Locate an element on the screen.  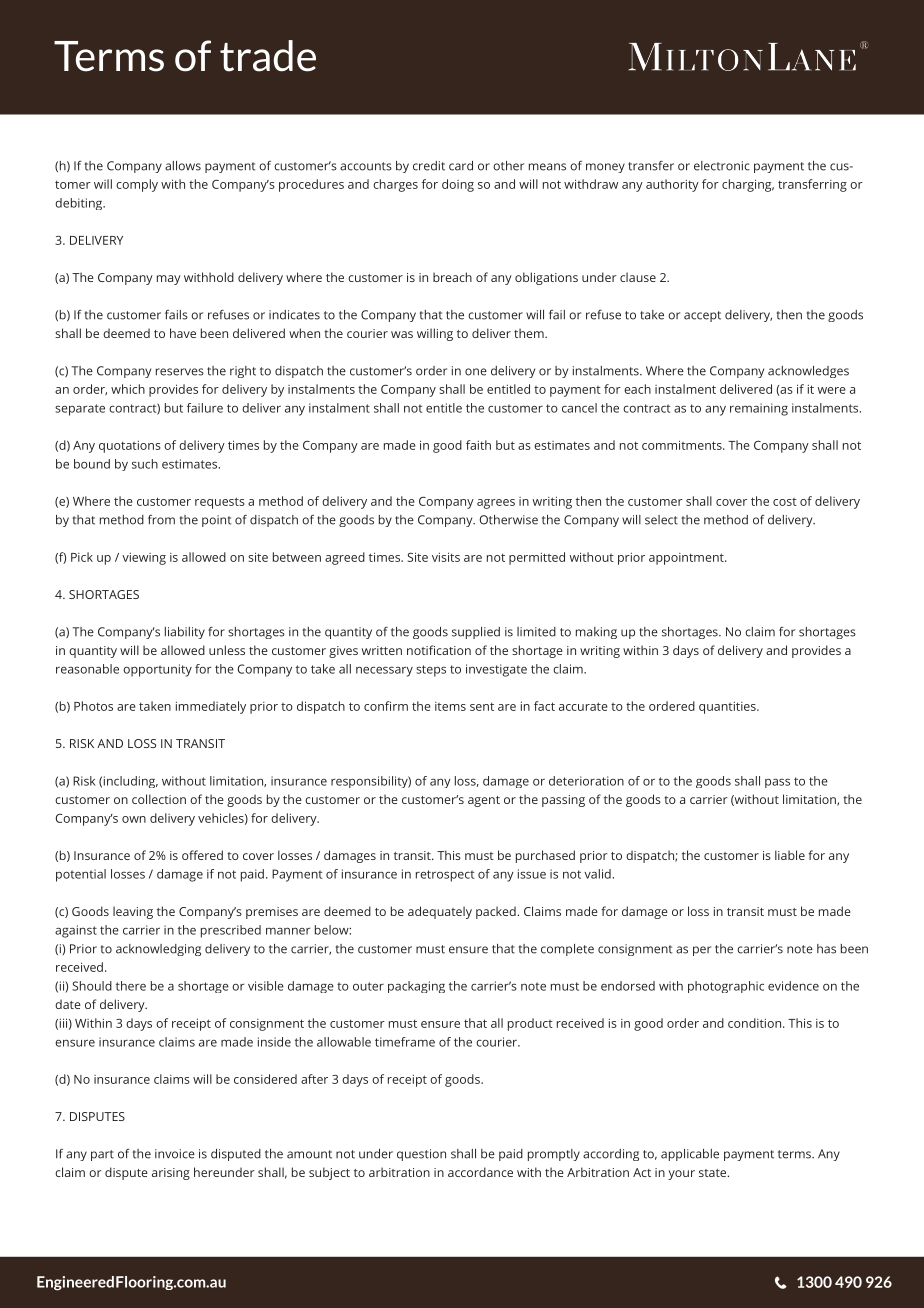
photographic is located at coordinates (726, 987).
